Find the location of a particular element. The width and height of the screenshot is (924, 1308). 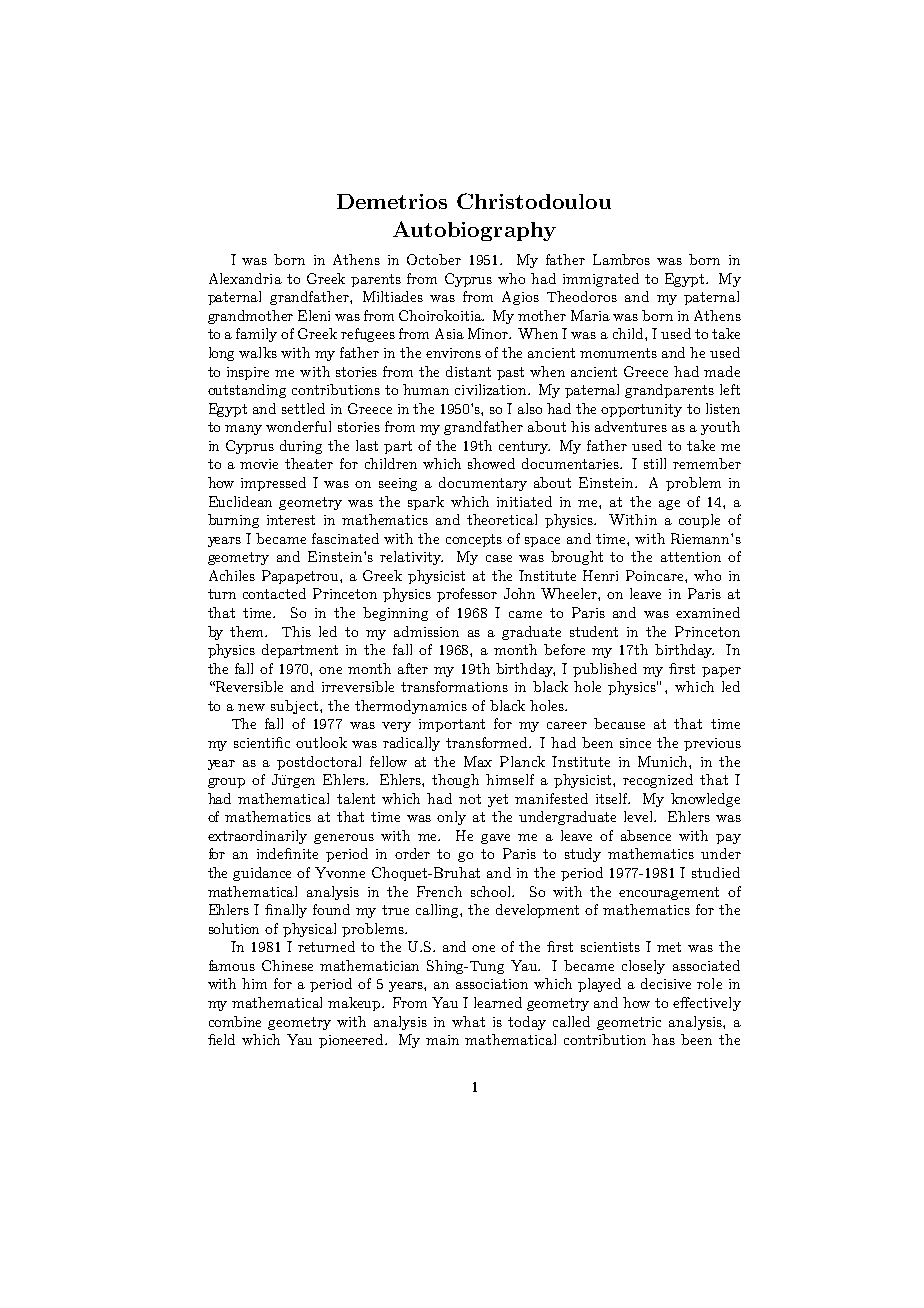

what is located at coordinates (468, 1021).
